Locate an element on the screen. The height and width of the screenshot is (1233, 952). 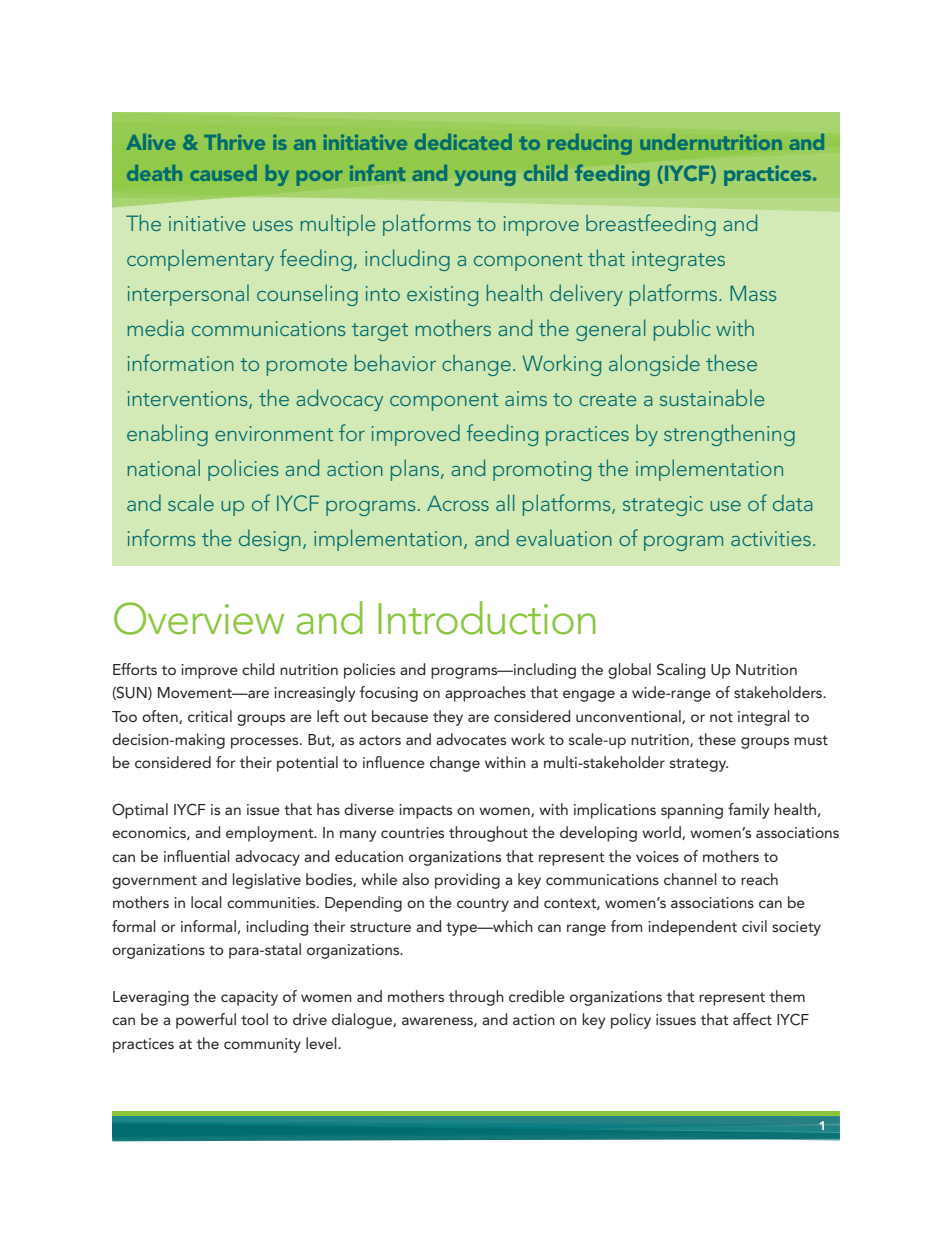
powerful is located at coordinates (206, 1021).
